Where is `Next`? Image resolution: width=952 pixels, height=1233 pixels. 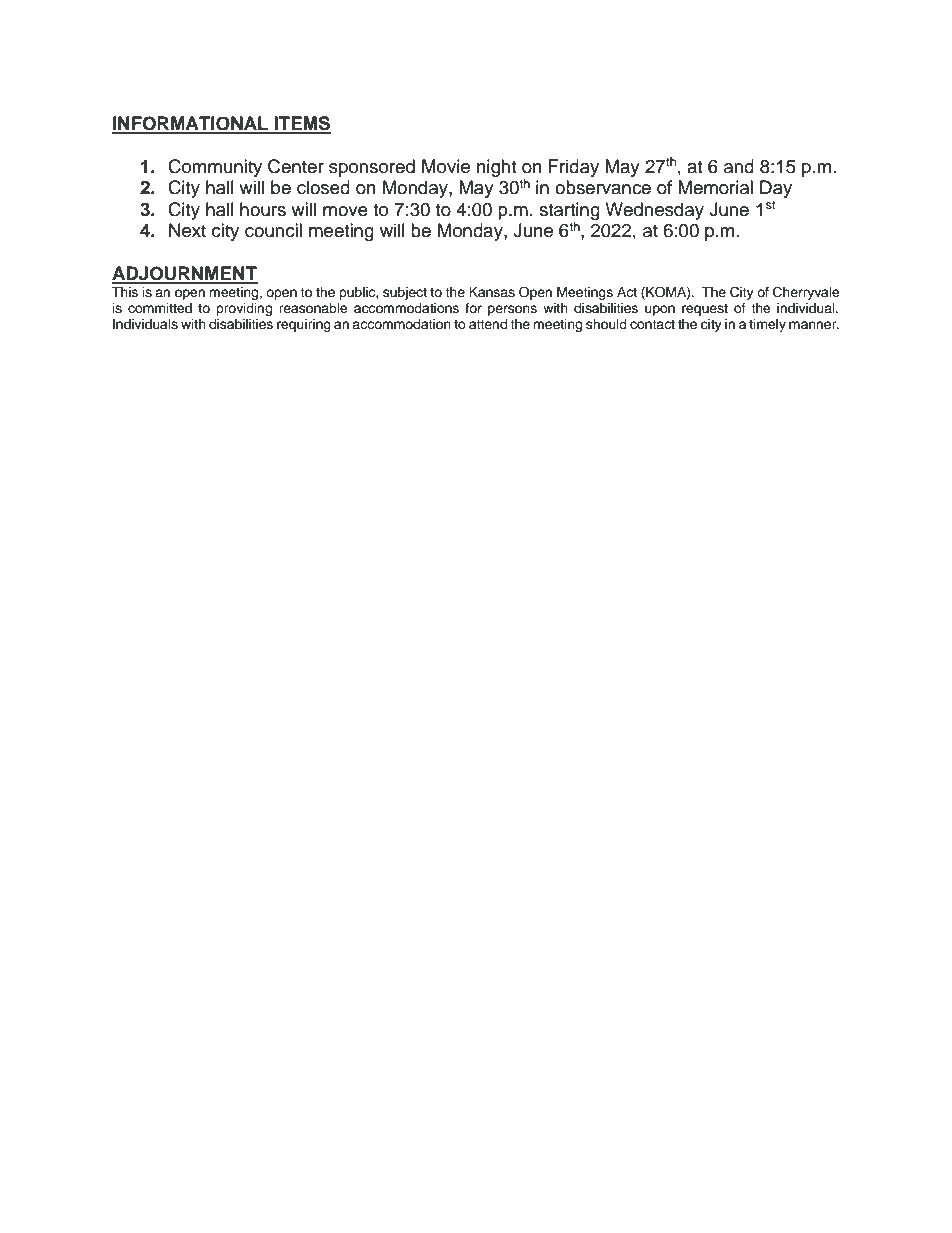 Next is located at coordinates (187, 230).
